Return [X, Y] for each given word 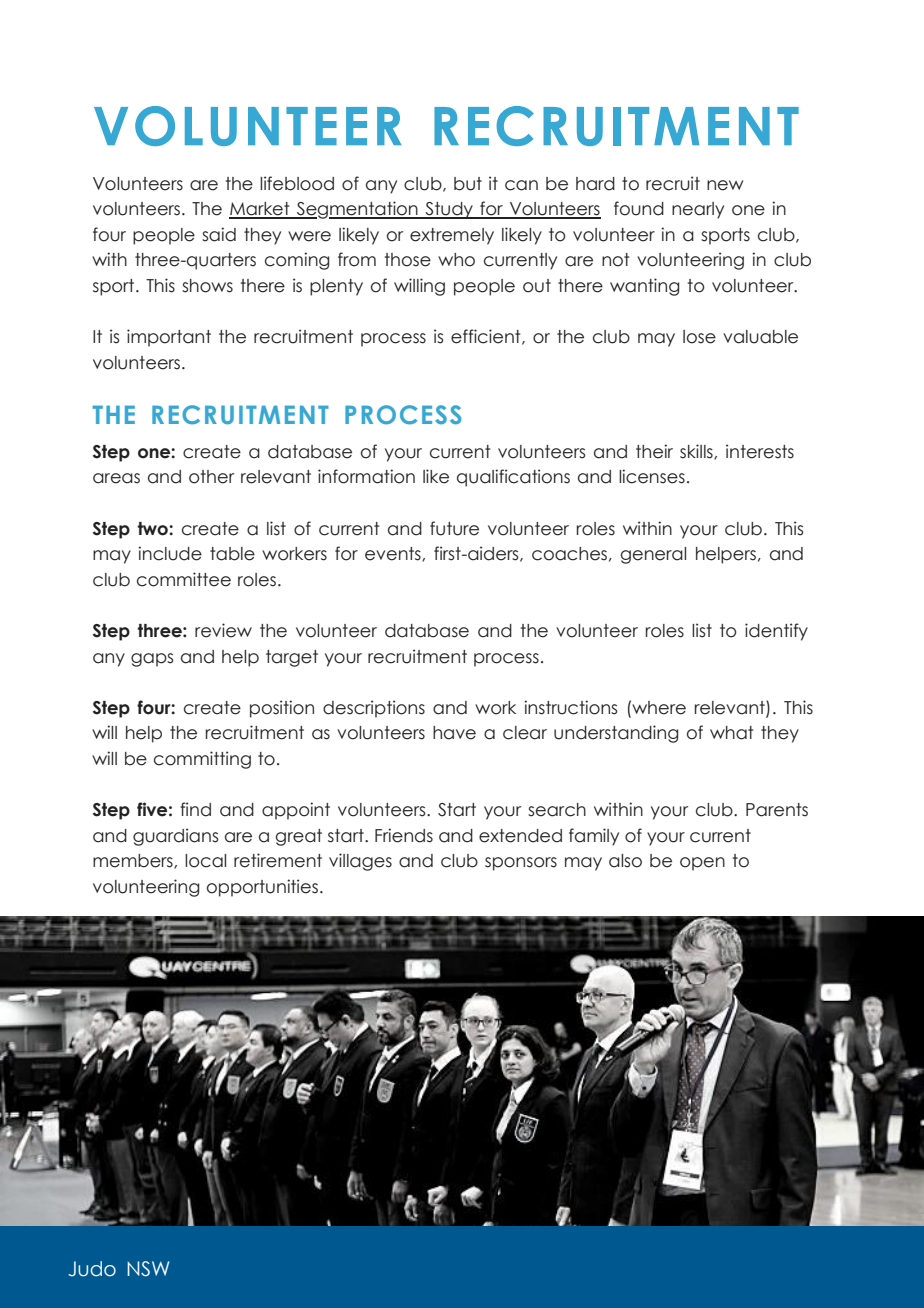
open [702, 864]
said [219, 234]
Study [449, 210]
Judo [92, 1269]
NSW [148, 1269]
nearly [698, 210]
